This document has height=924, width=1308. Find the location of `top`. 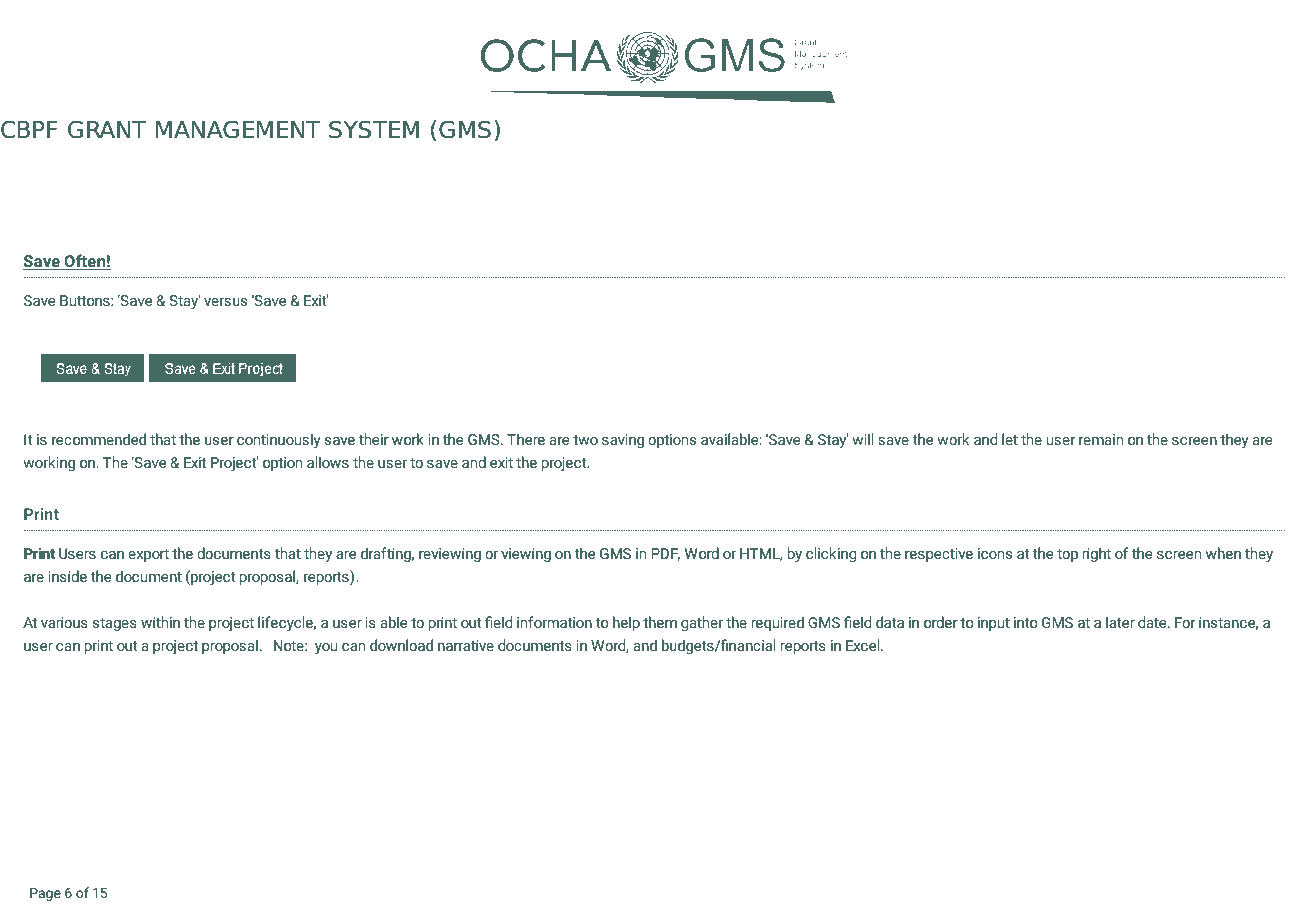

top is located at coordinates (1067, 555).
